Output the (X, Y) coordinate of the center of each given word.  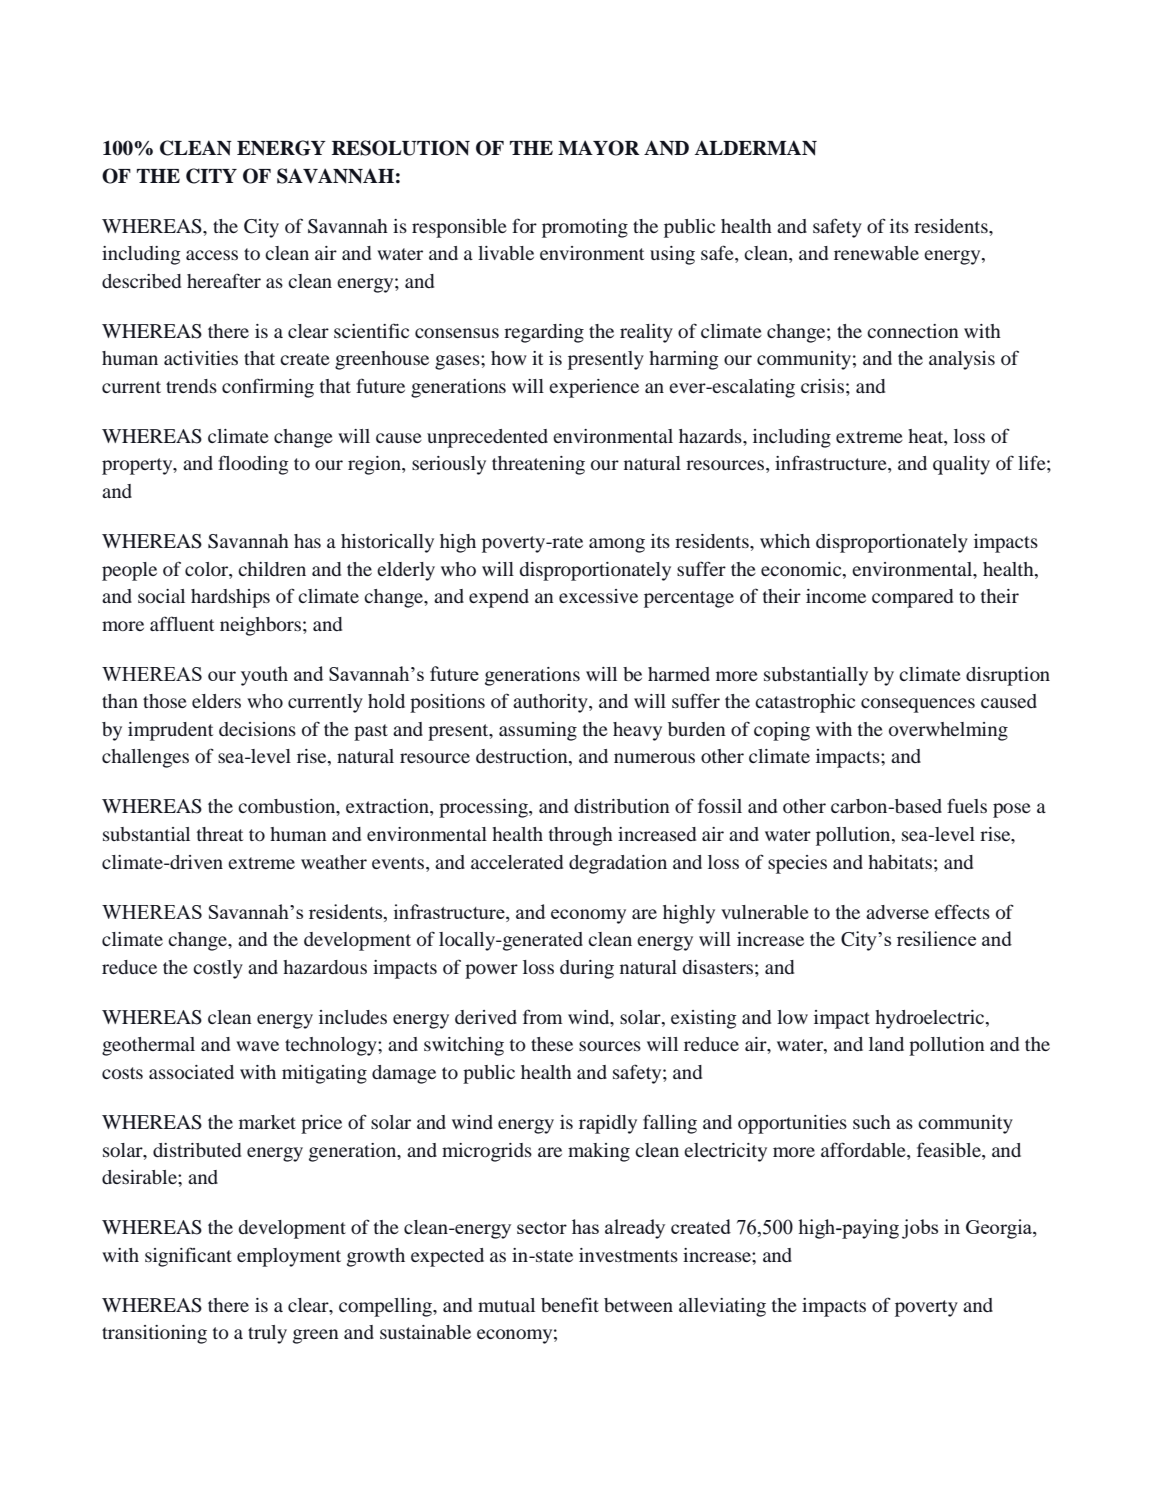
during (587, 969)
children (272, 569)
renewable (876, 253)
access (212, 255)
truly (267, 1334)
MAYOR (599, 148)
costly (218, 969)
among (617, 545)
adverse (897, 912)
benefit (570, 1304)
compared (912, 598)
